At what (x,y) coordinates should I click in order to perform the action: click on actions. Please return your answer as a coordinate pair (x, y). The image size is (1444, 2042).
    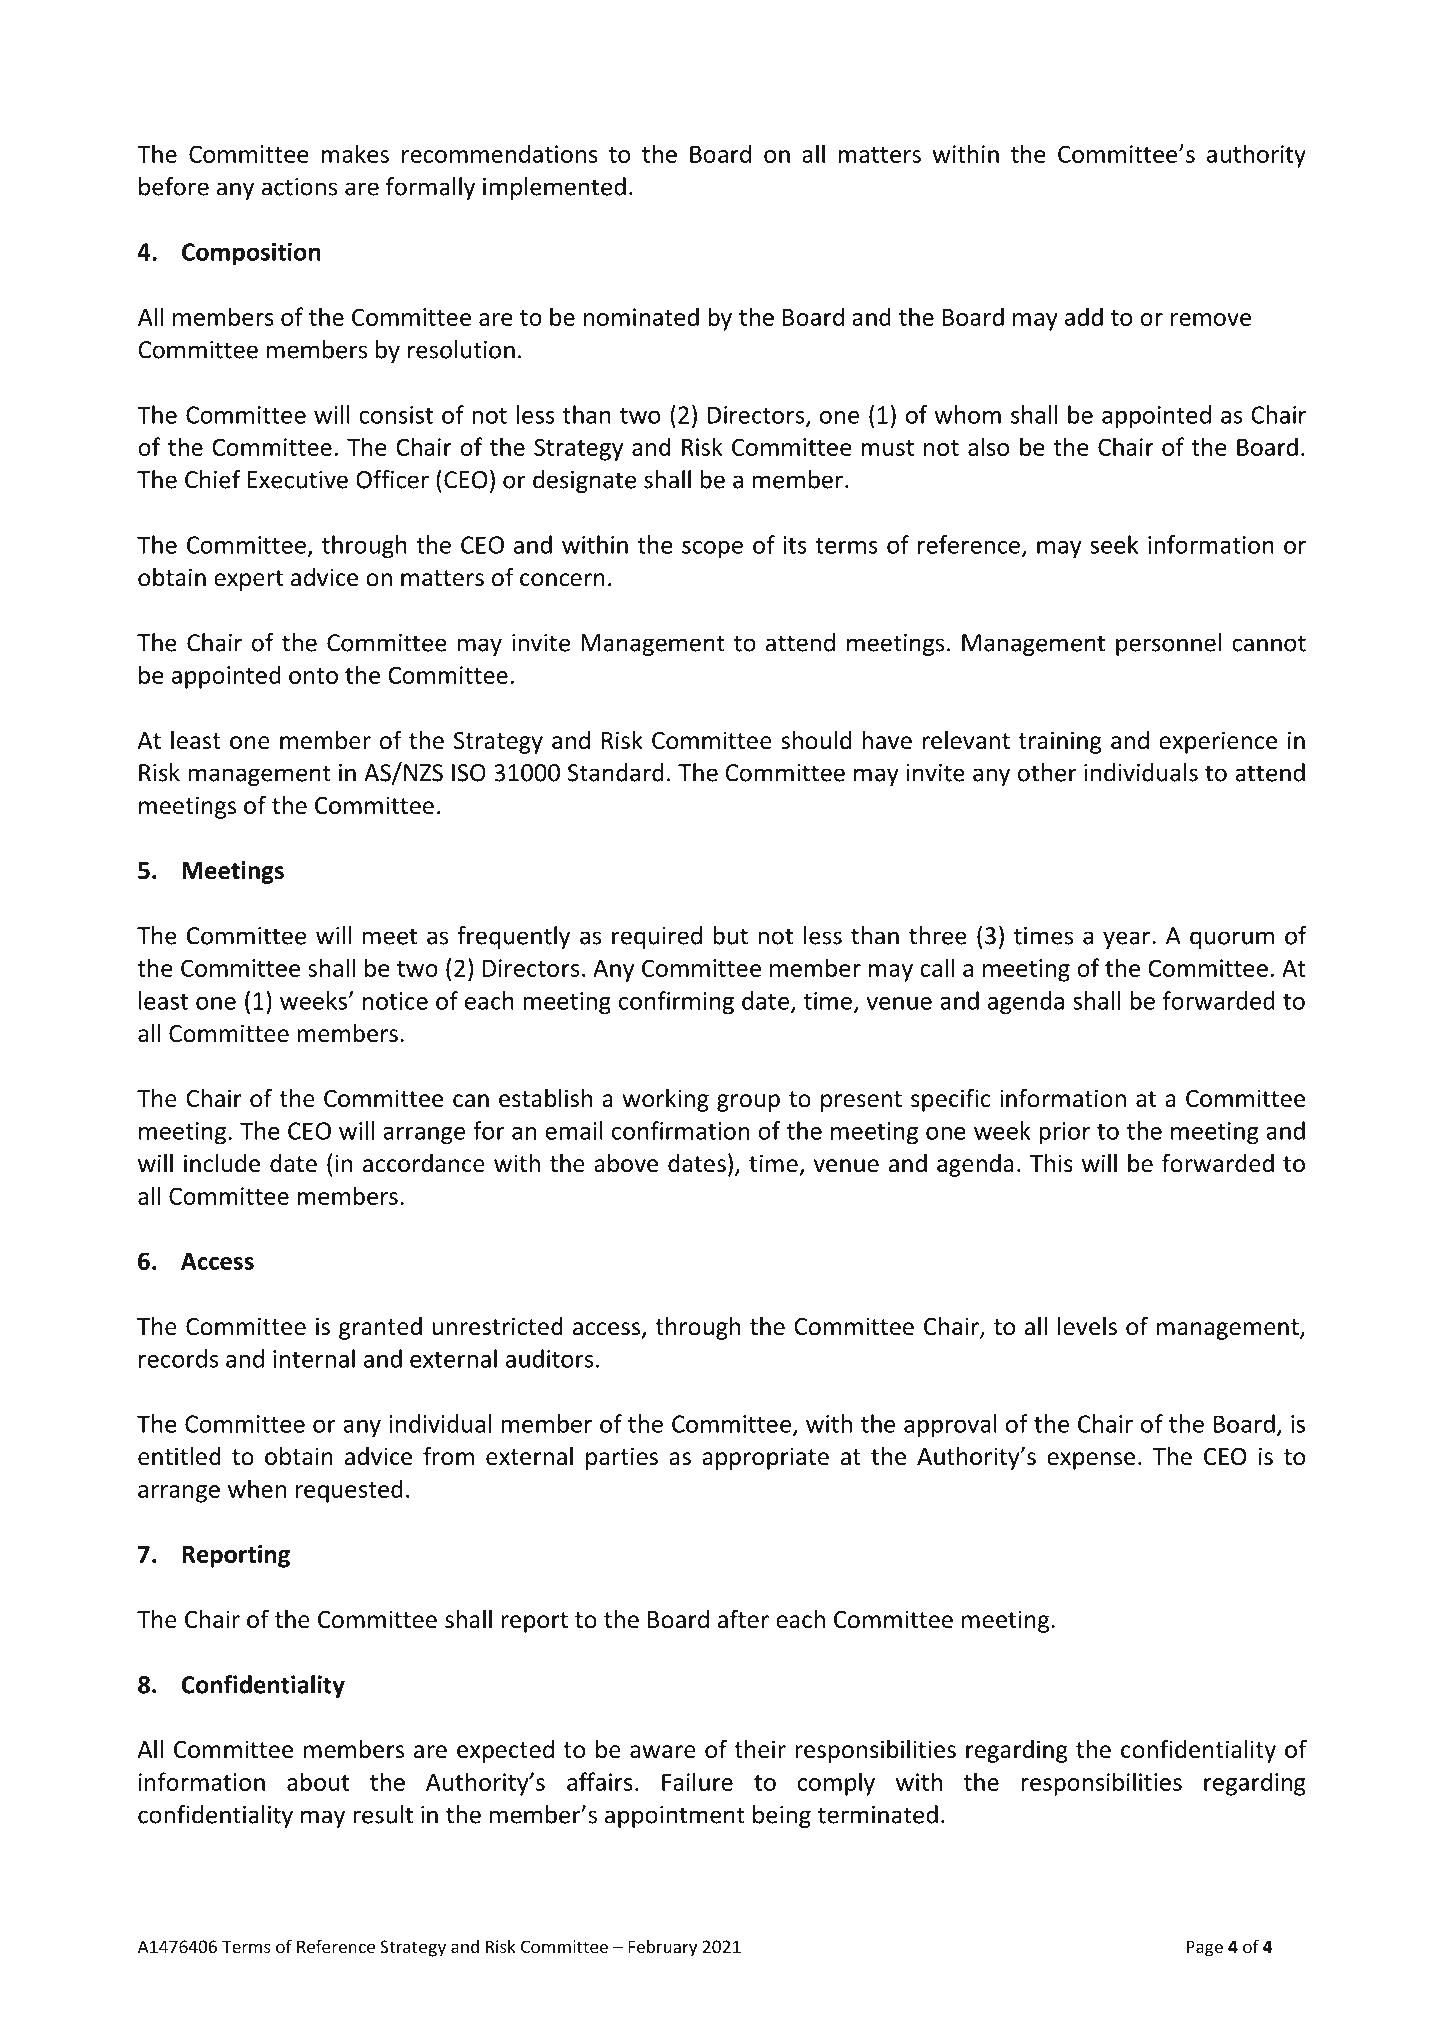
    Looking at the image, I should click on (299, 187).
